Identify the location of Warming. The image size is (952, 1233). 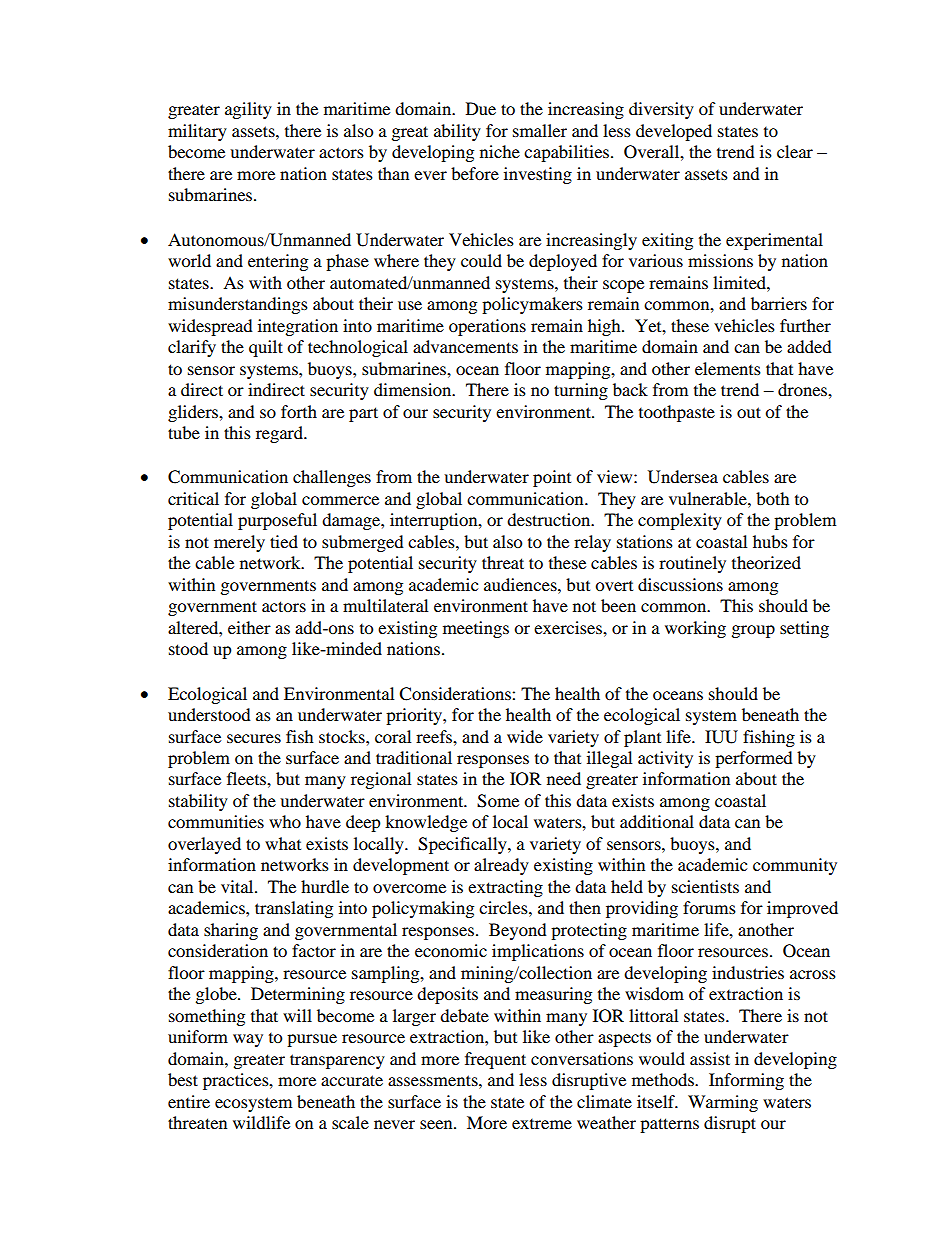
(723, 1103).
